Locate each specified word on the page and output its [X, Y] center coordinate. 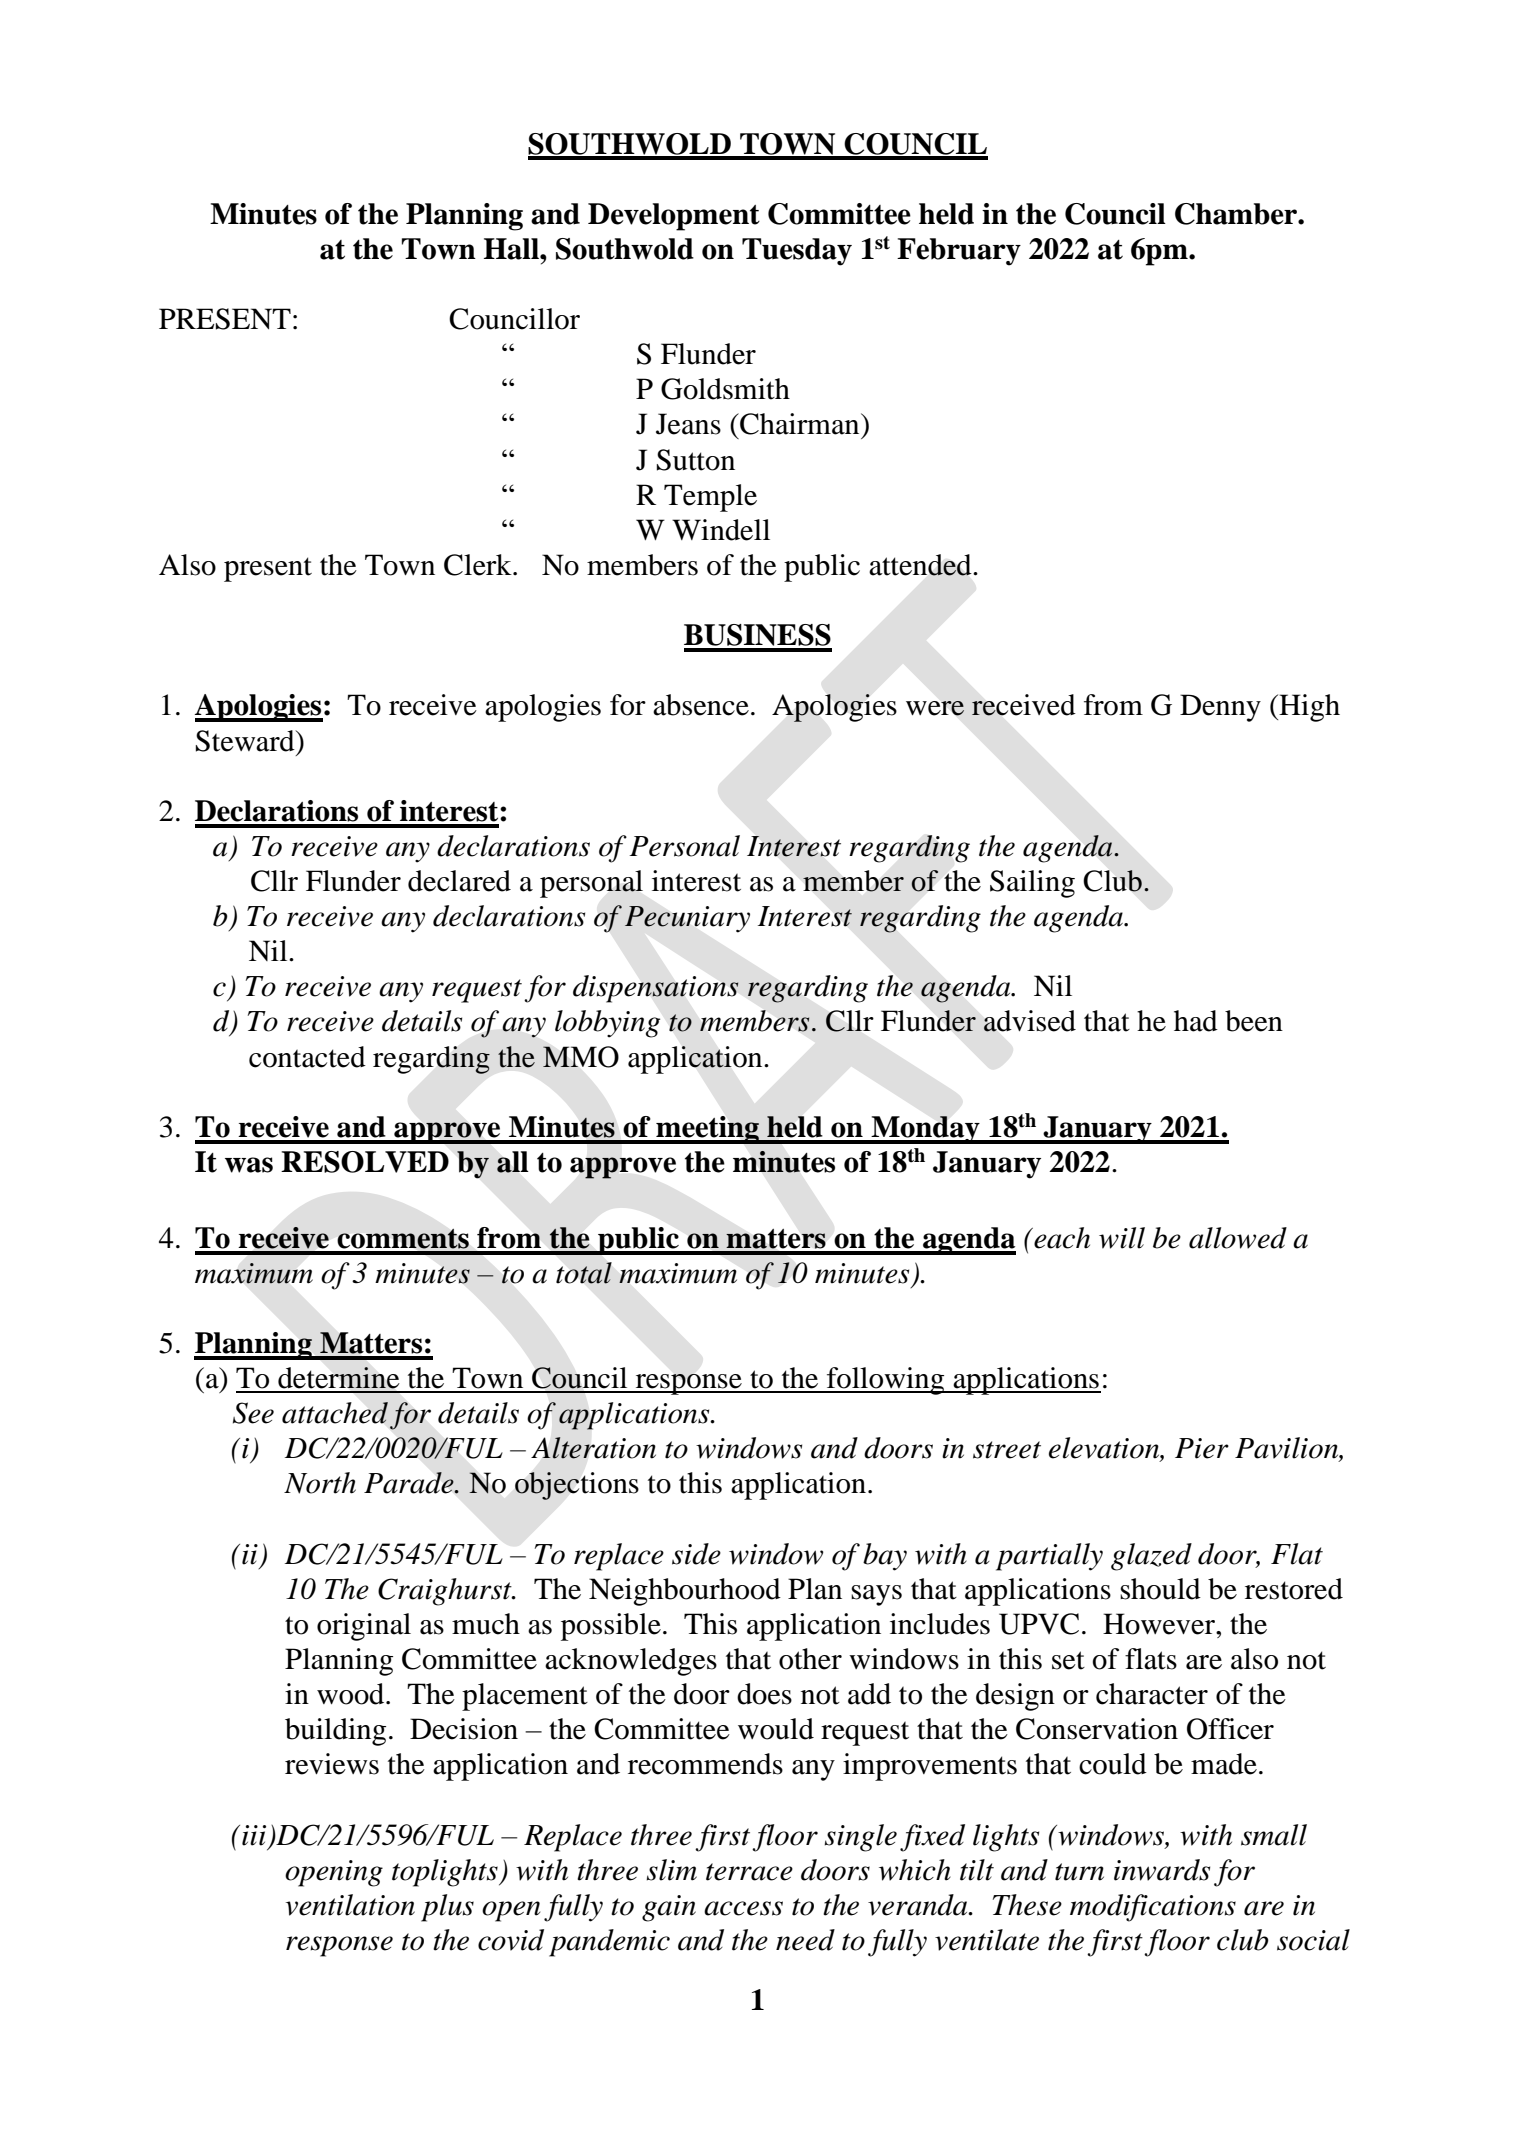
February [959, 252]
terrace [749, 1872]
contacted [307, 1057]
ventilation [350, 1905]
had [1196, 1021]
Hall [512, 249]
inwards [1162, 1870]
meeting [708, 1130]
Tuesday [797, 252]
